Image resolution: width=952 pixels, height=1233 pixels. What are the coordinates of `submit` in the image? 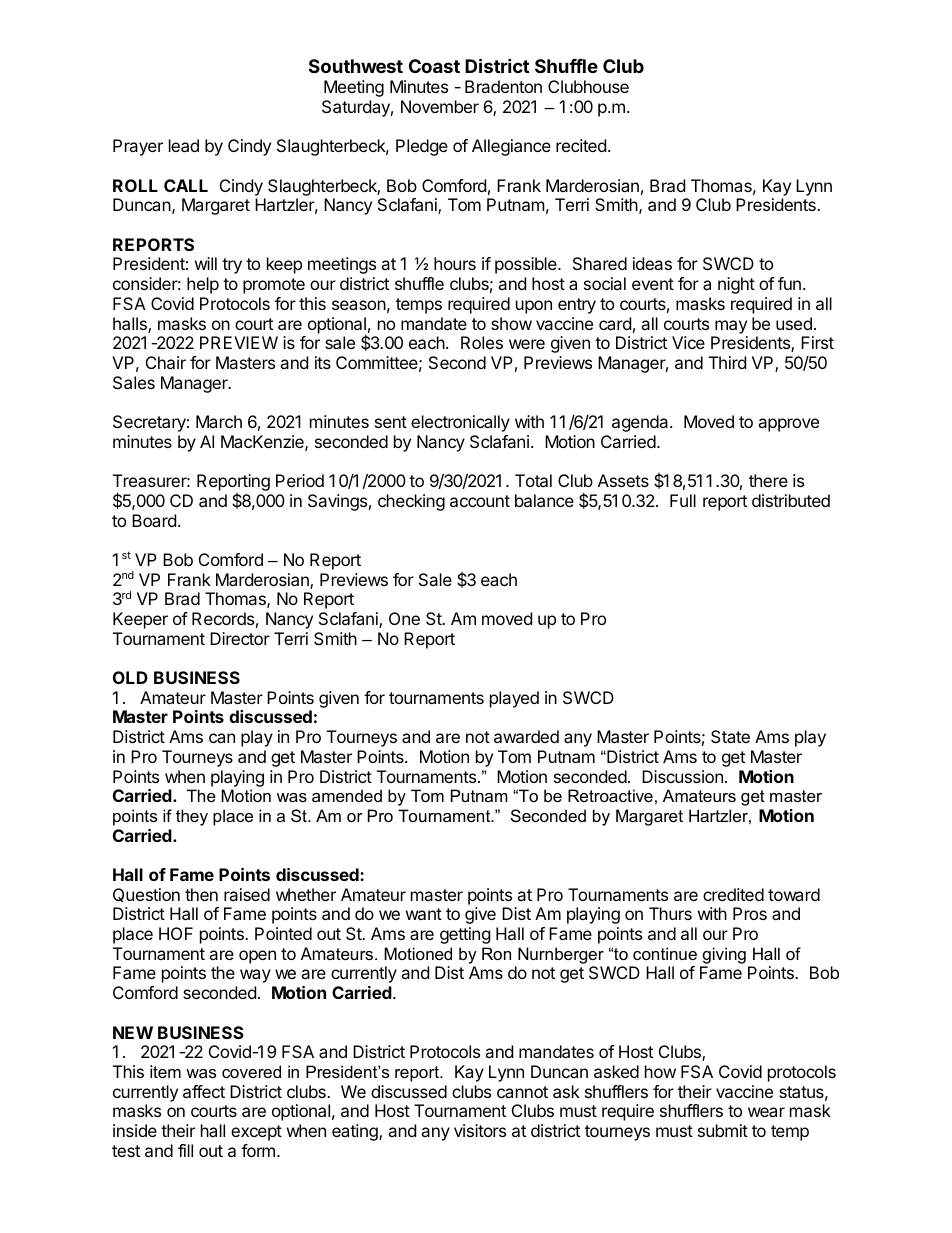 It's located at (723, 1130).
